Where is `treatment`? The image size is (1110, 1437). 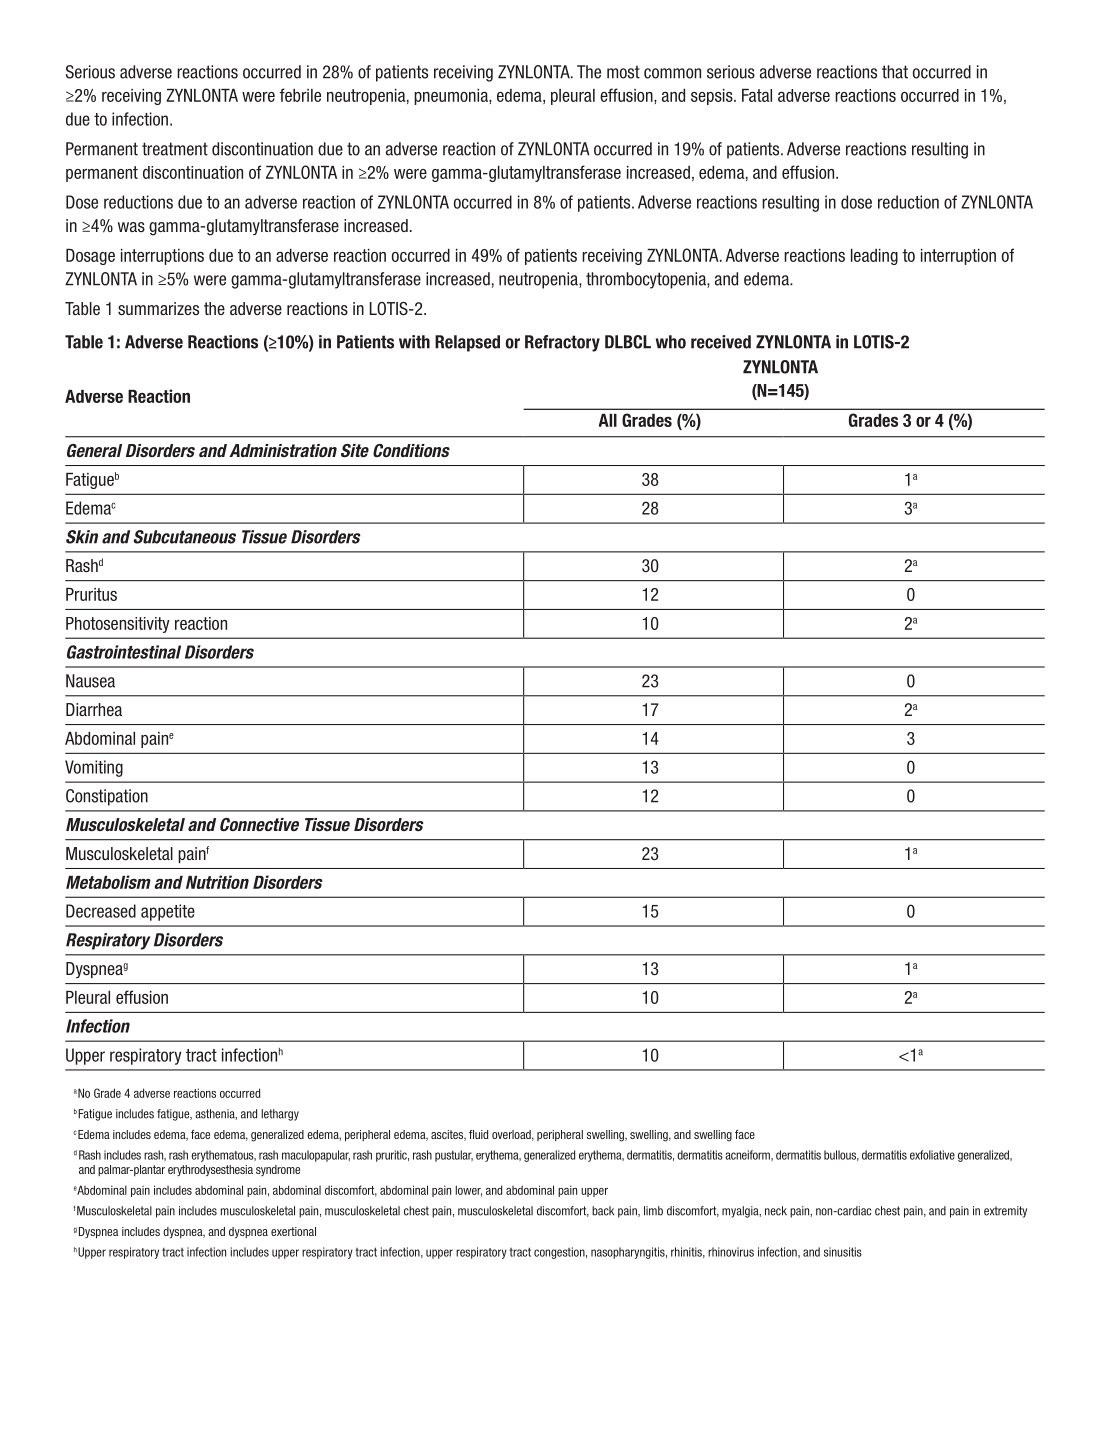
treatment is located at coordinates (175, 149).
